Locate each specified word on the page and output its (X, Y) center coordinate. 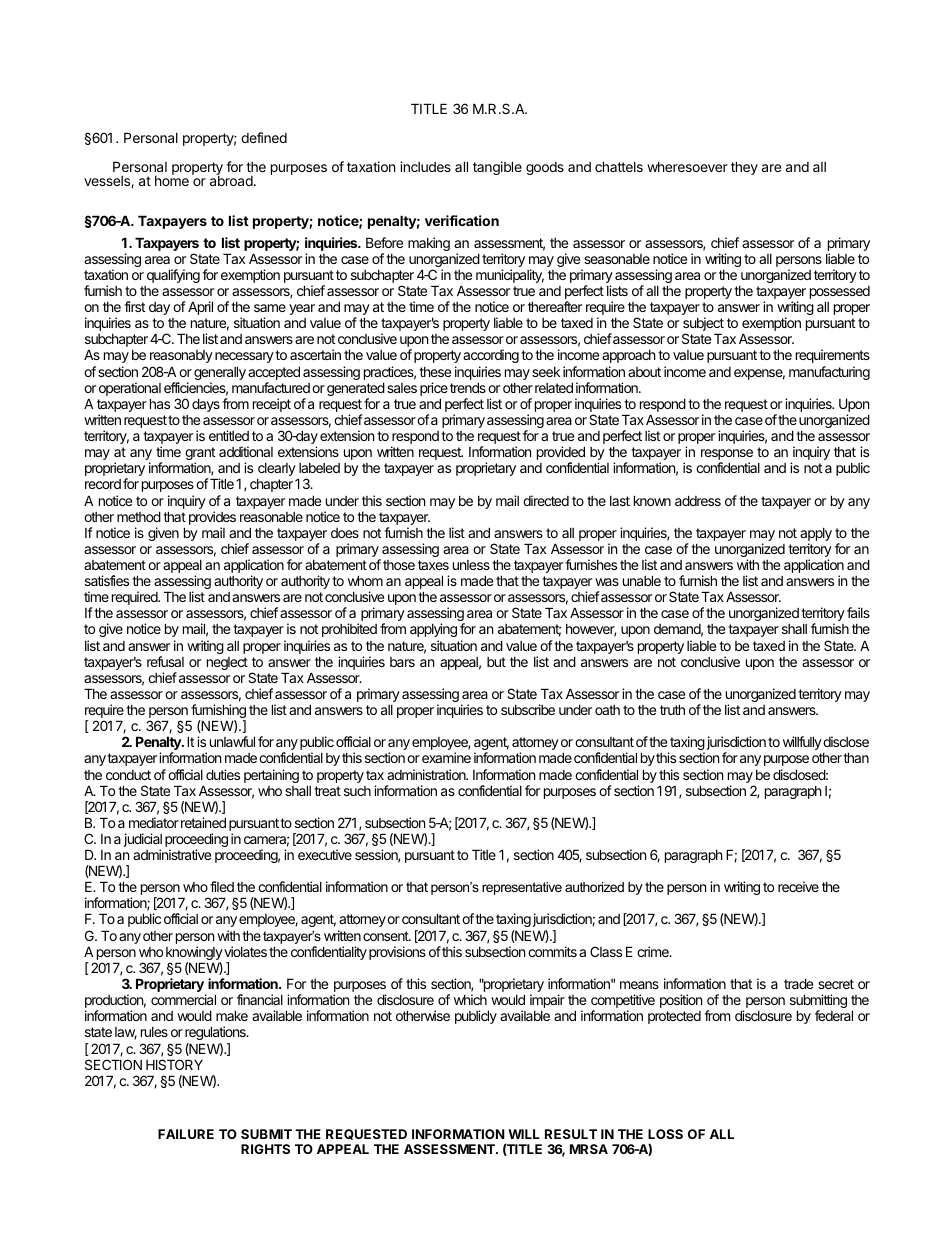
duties (223, 774)
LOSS (665, 1134)
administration (427, 774)
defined (264, 137)
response (727, 456)
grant (200, 455)
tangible (497, 168)
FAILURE (186, 1134)
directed (546, 500)
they (744, 168)
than (856, 757)
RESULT (571, 1134)
